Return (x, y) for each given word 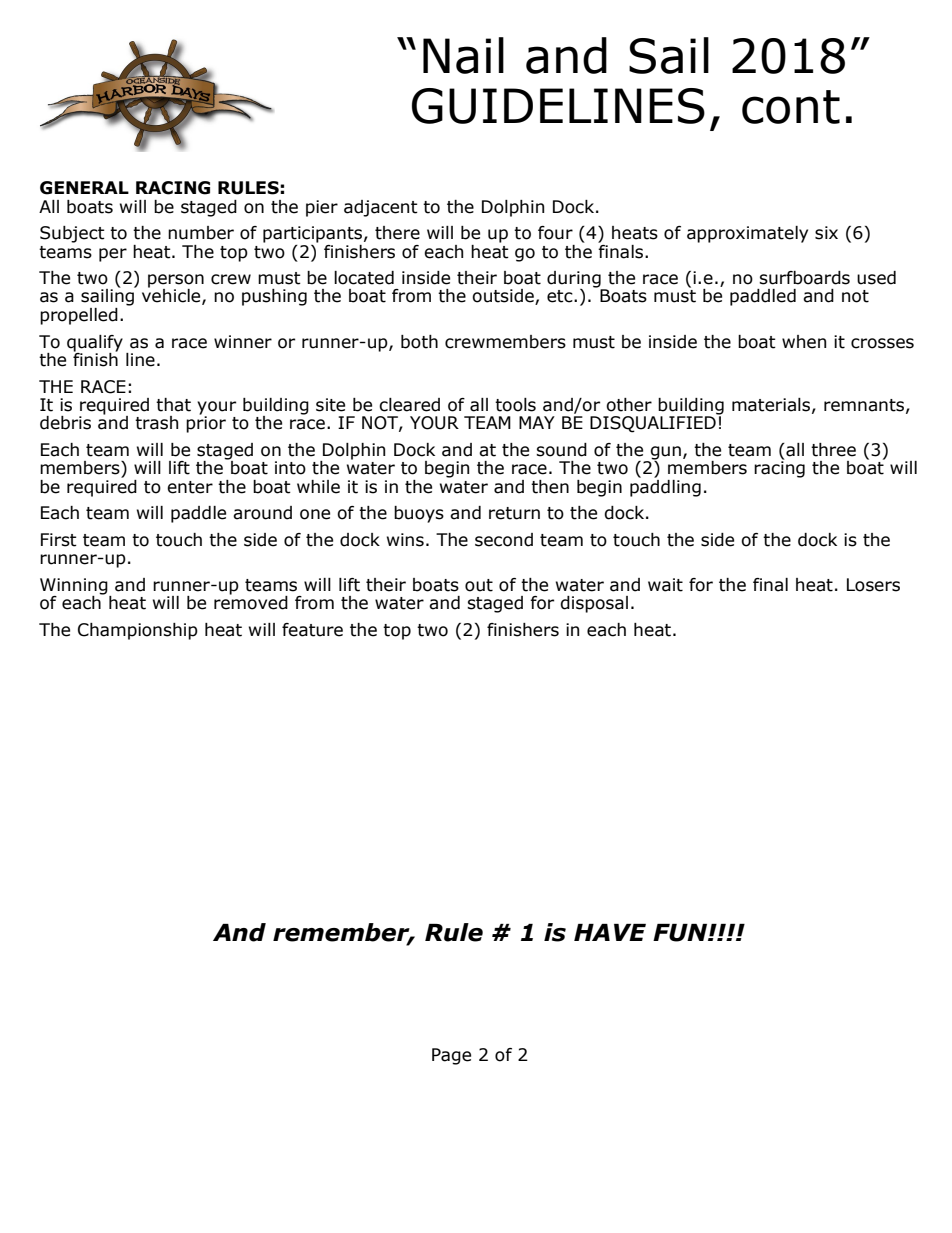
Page (451, 1056)
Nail (463, 55)
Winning (75, 587)
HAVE (610, 932)
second (504, 540)
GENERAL (84, 188)
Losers (873, 585)
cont (791, 107)
